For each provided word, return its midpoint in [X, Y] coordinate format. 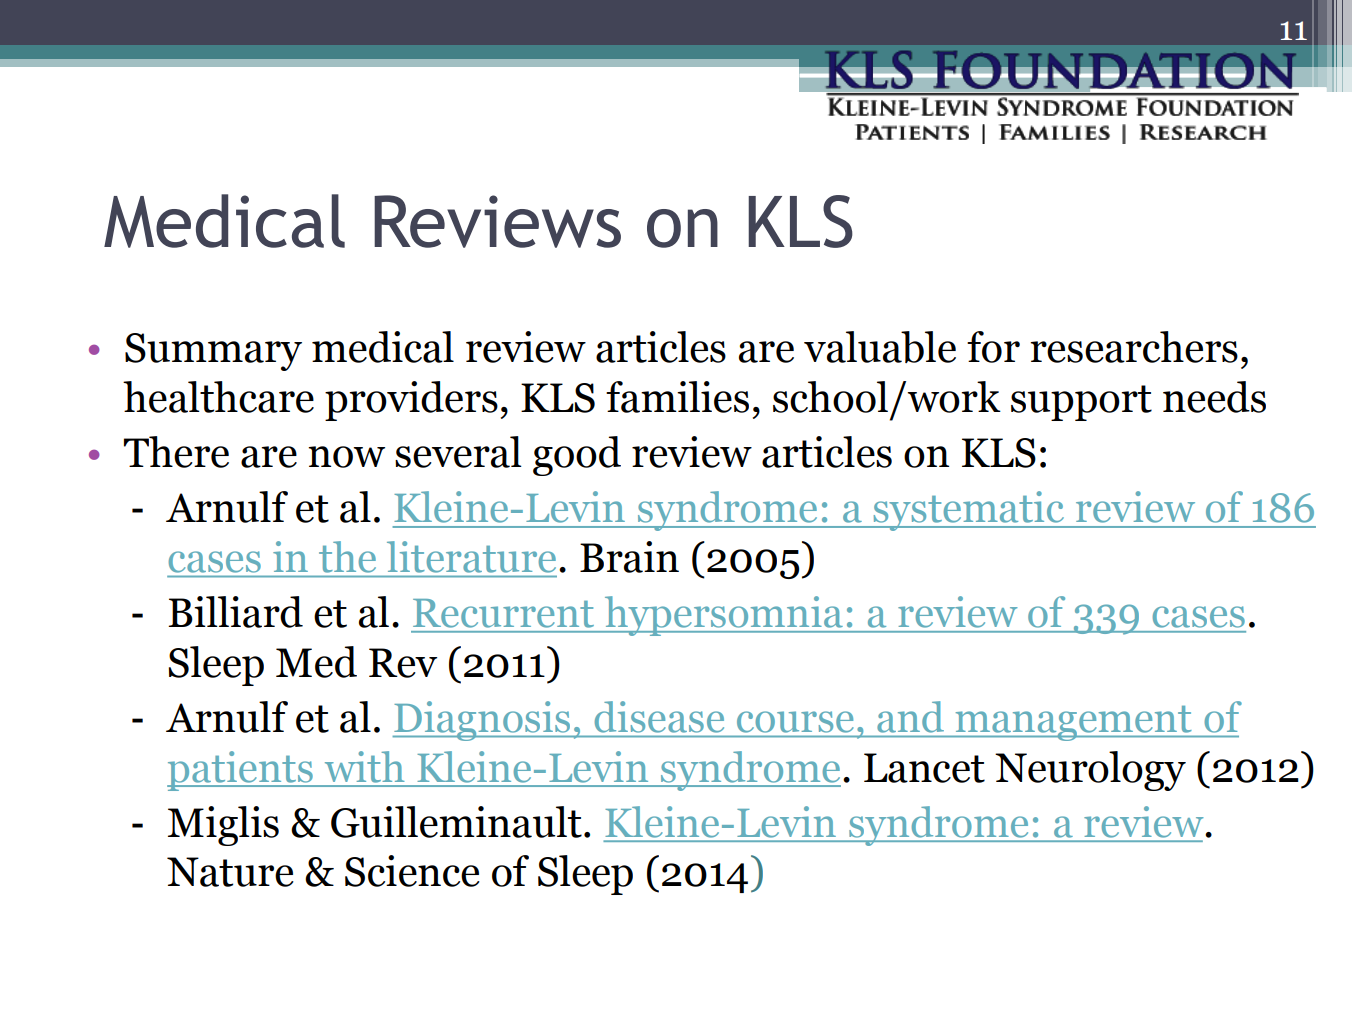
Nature [230, 872]
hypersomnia [723, 616]
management [1073, 723]
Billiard [235, 612]
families [677, 397]
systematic [968, 511]
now [346, 457]
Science [412, 871]
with [365, 767]
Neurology [1090, 771]
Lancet [924, 768]
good [577, 456]
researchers [1134, 347]
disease [659, 716]
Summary [213, 352]
